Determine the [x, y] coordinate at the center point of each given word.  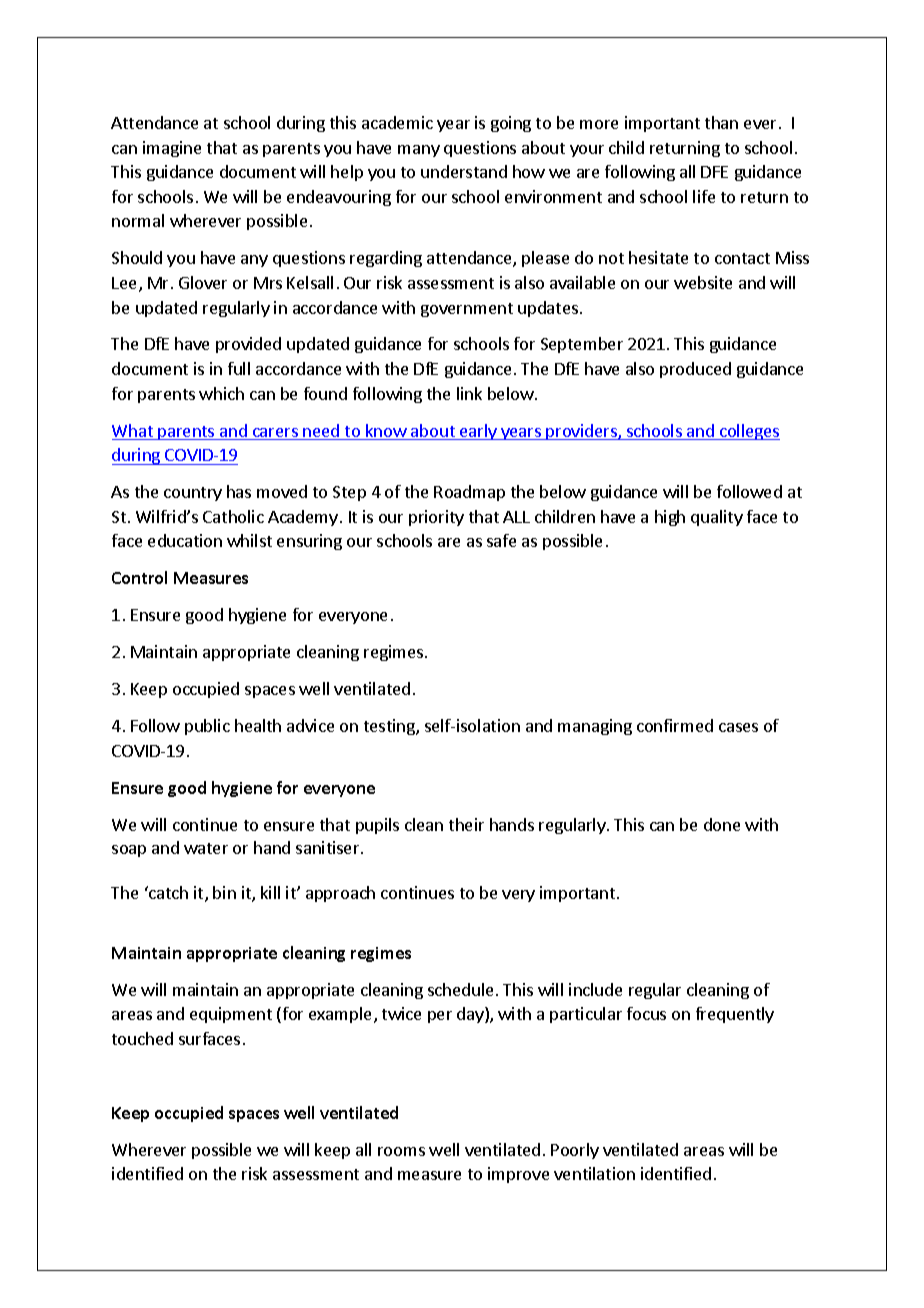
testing [390, 727]
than [721, 122]
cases [738, 727]
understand [464, 171]
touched [142, 1038]
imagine [172, 149]
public [207, 727]
